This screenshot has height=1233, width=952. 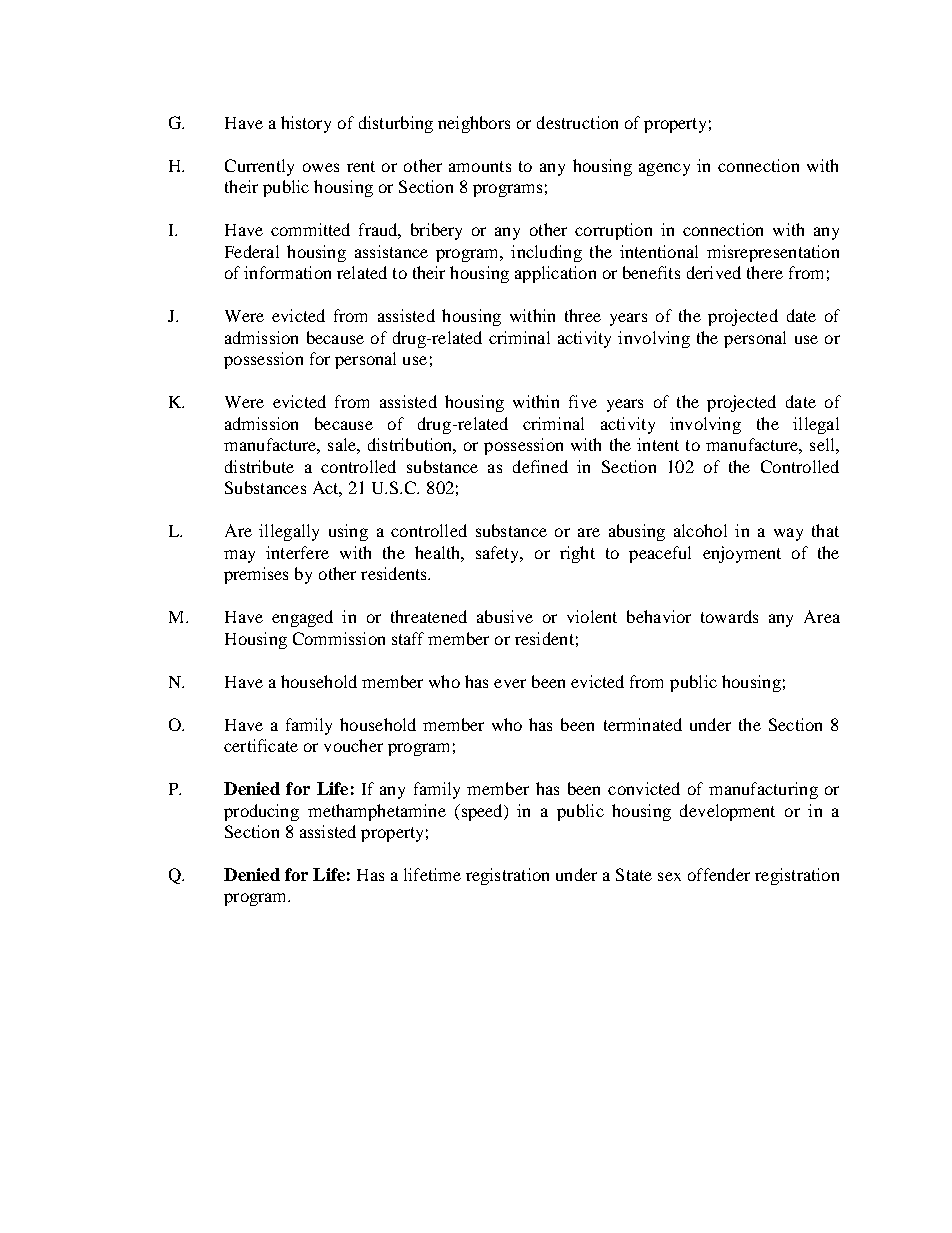 I want to click on defined, so click(x=540, y=466).
